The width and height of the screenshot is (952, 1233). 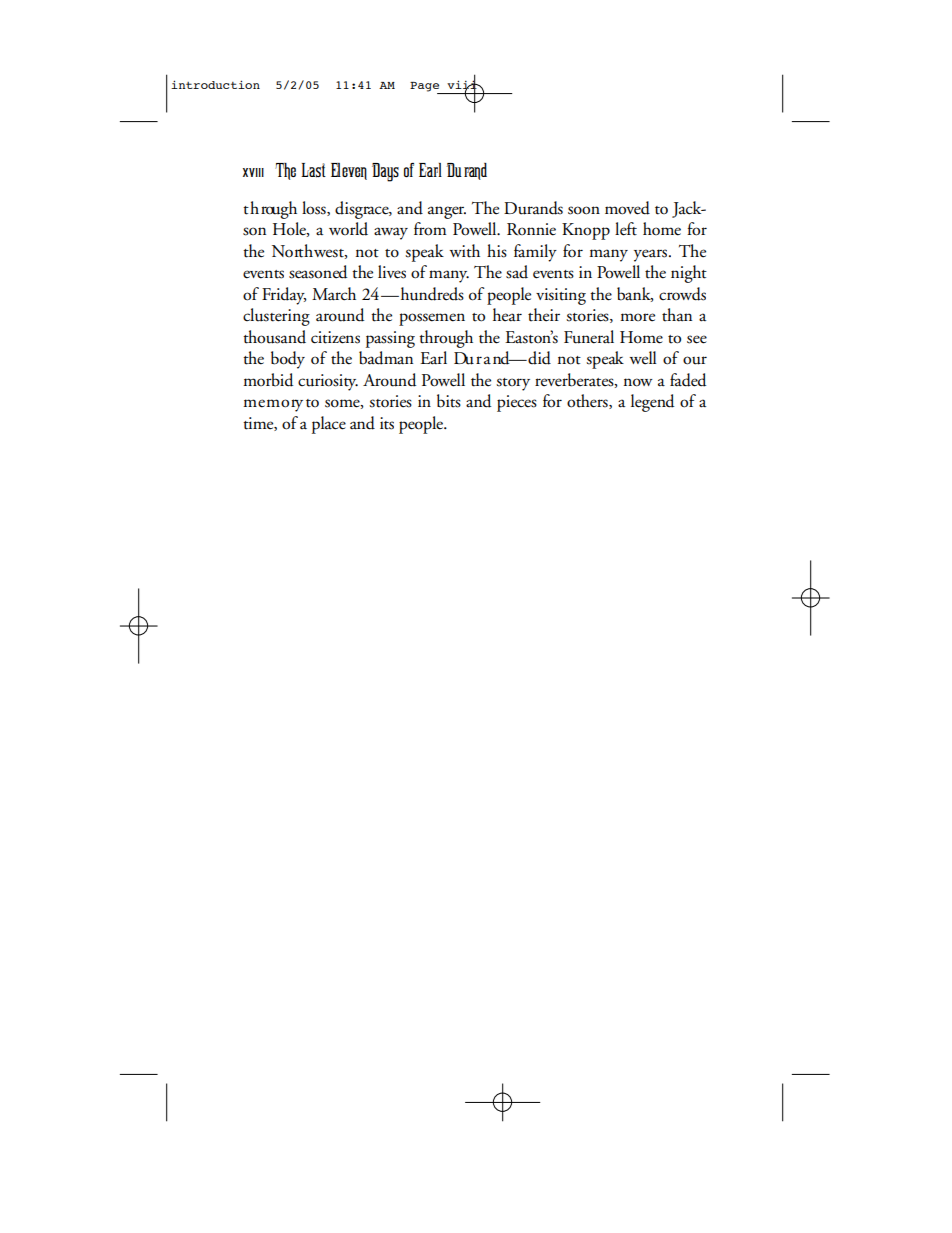 What do you see at coordinates (215, 84) in the screenshot?
I see `introduction` at bounding box center [215, 84].
